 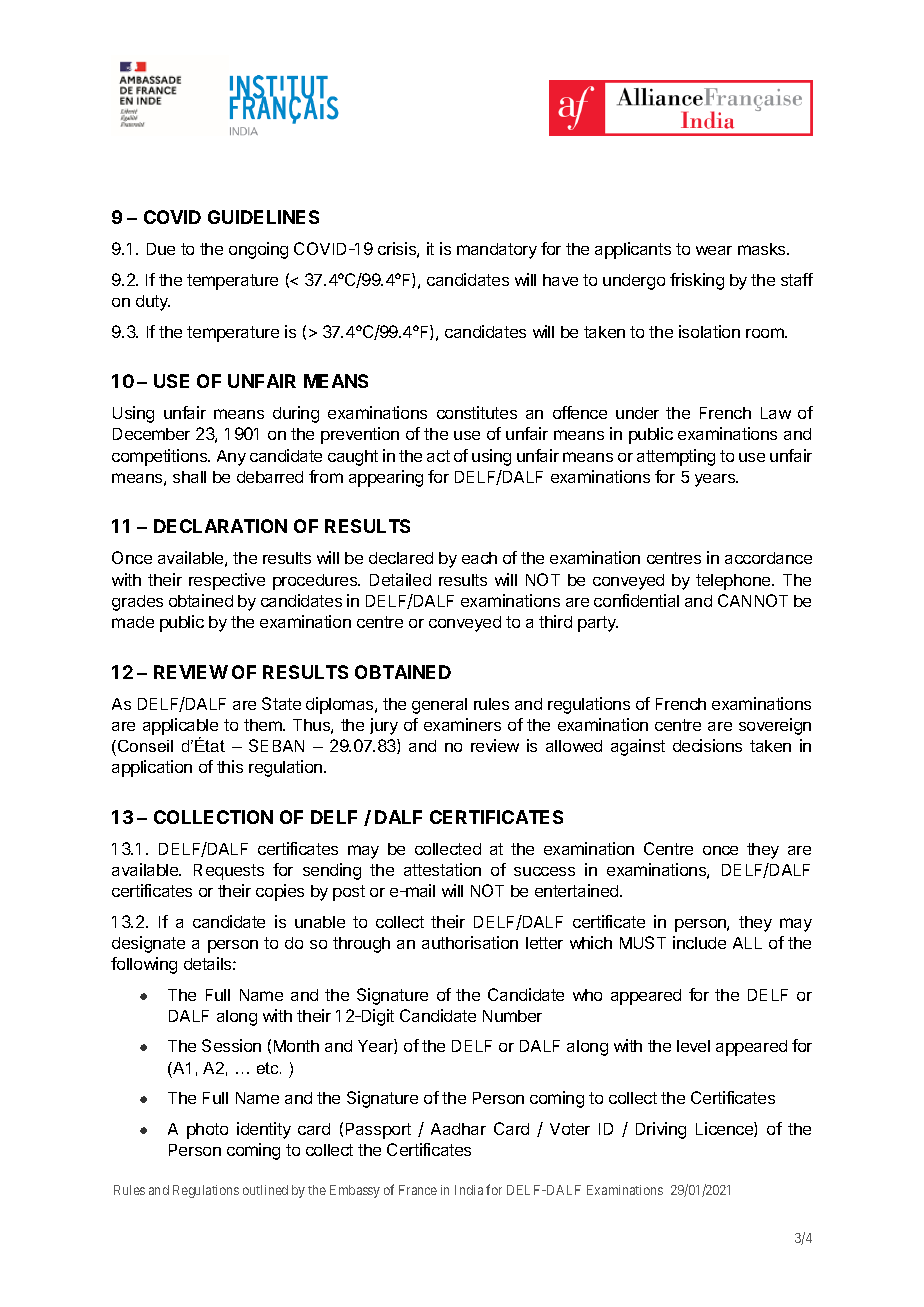 I want to click on general, so click(x=439, y=706).
